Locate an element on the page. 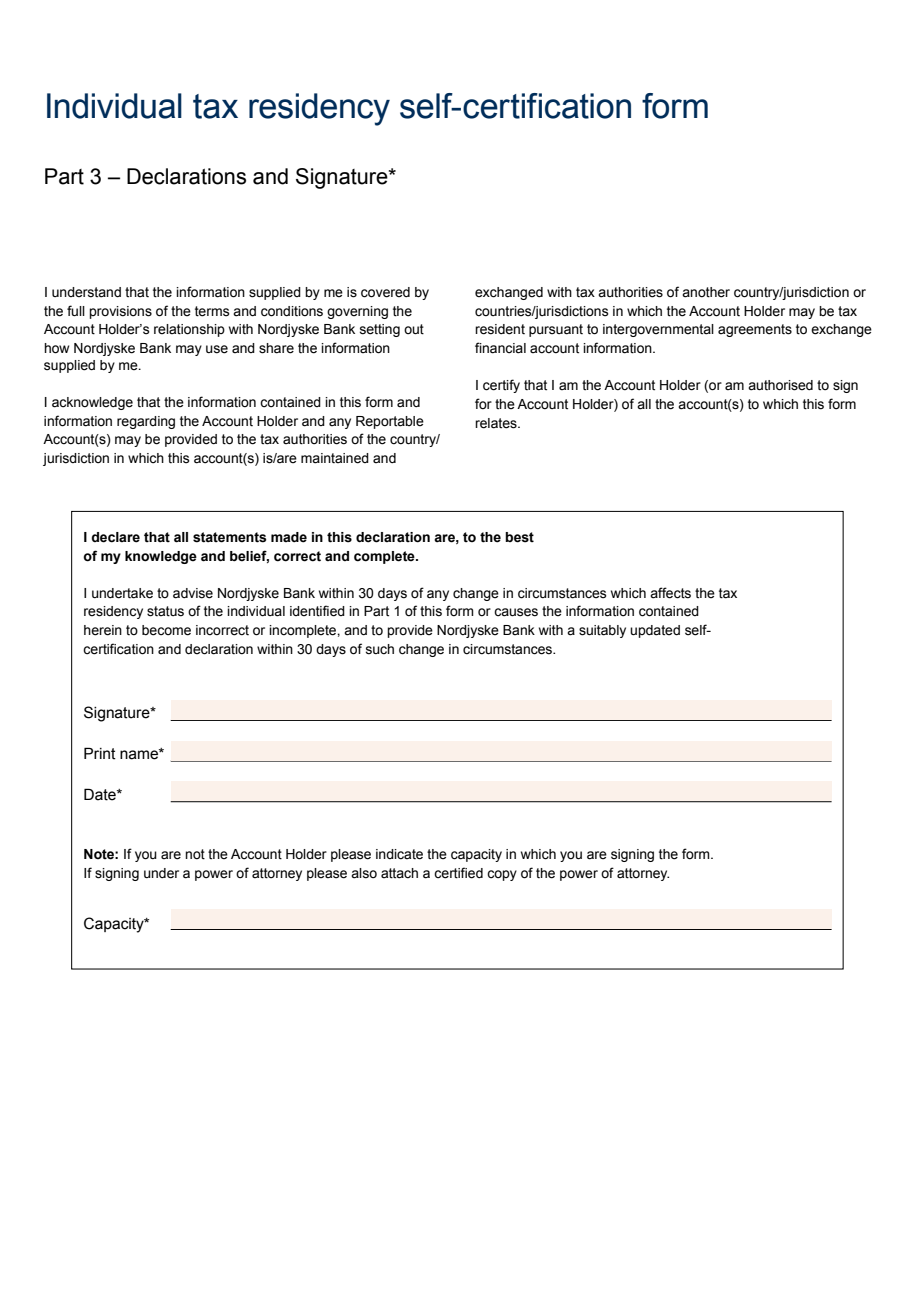 Image resolution: width=924 pixels, height=1308 pixels. best is located at coordinates (519, 537).
